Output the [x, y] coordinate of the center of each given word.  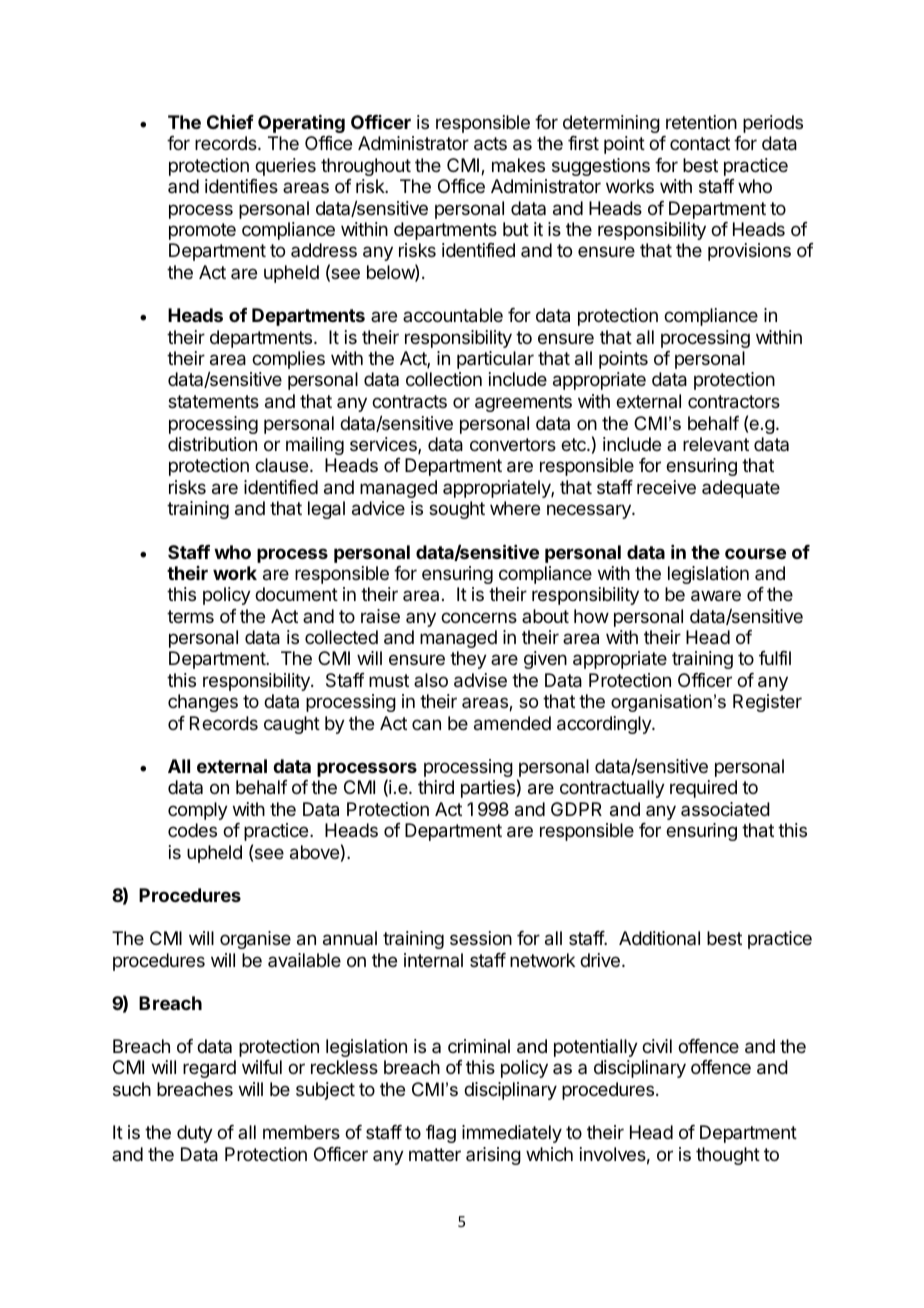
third [436, 787]
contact [700, 143]
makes [518, 165]
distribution [212, 444]
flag [441, 1134]
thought [728, 1156]
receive [666, 487]
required [703, 789]
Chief [230, 122]
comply [198, 811]
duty [195, 1134]
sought [457, 510]
